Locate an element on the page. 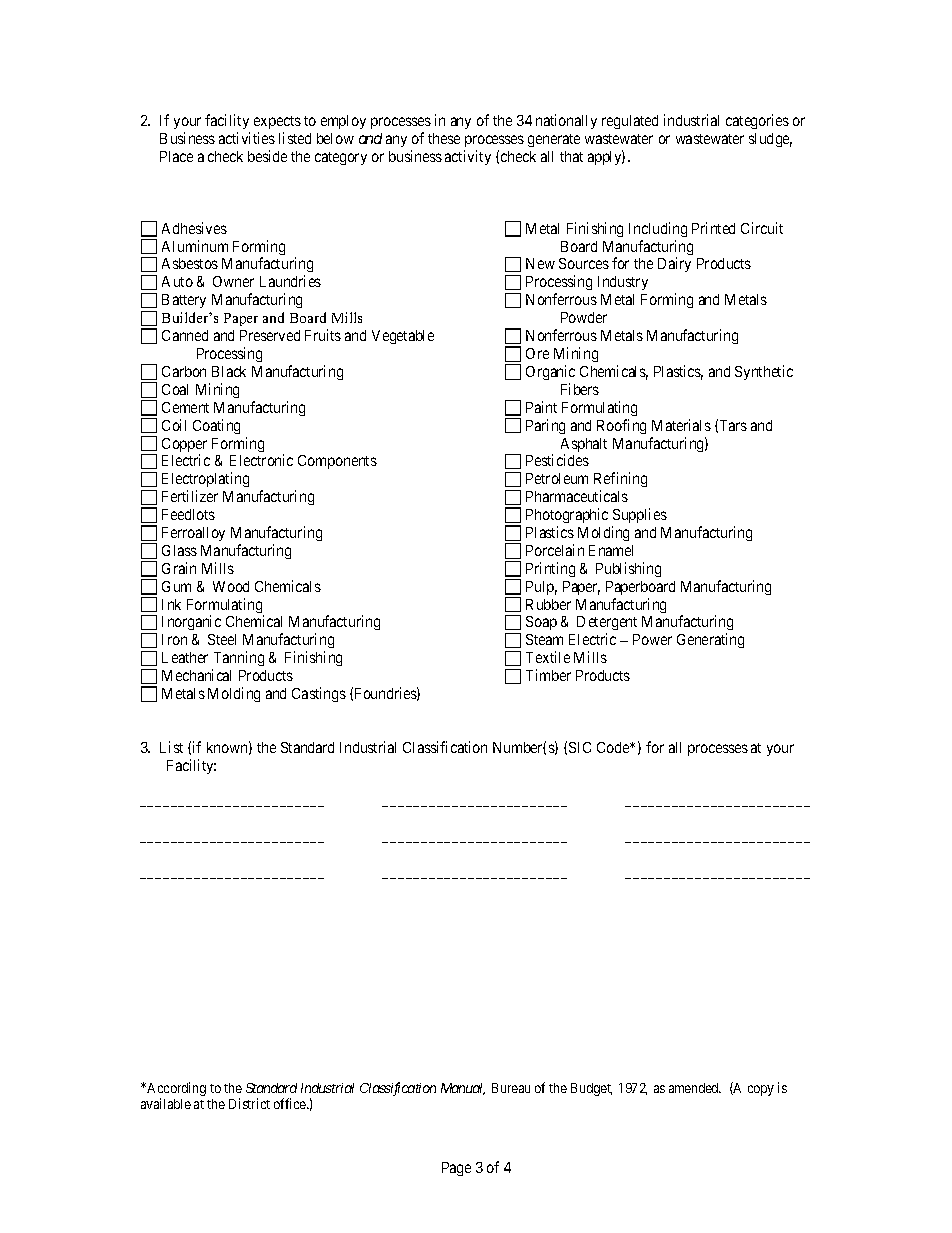 This page has width=952, height=1233. Steam is located at coordinates (544, 639).
